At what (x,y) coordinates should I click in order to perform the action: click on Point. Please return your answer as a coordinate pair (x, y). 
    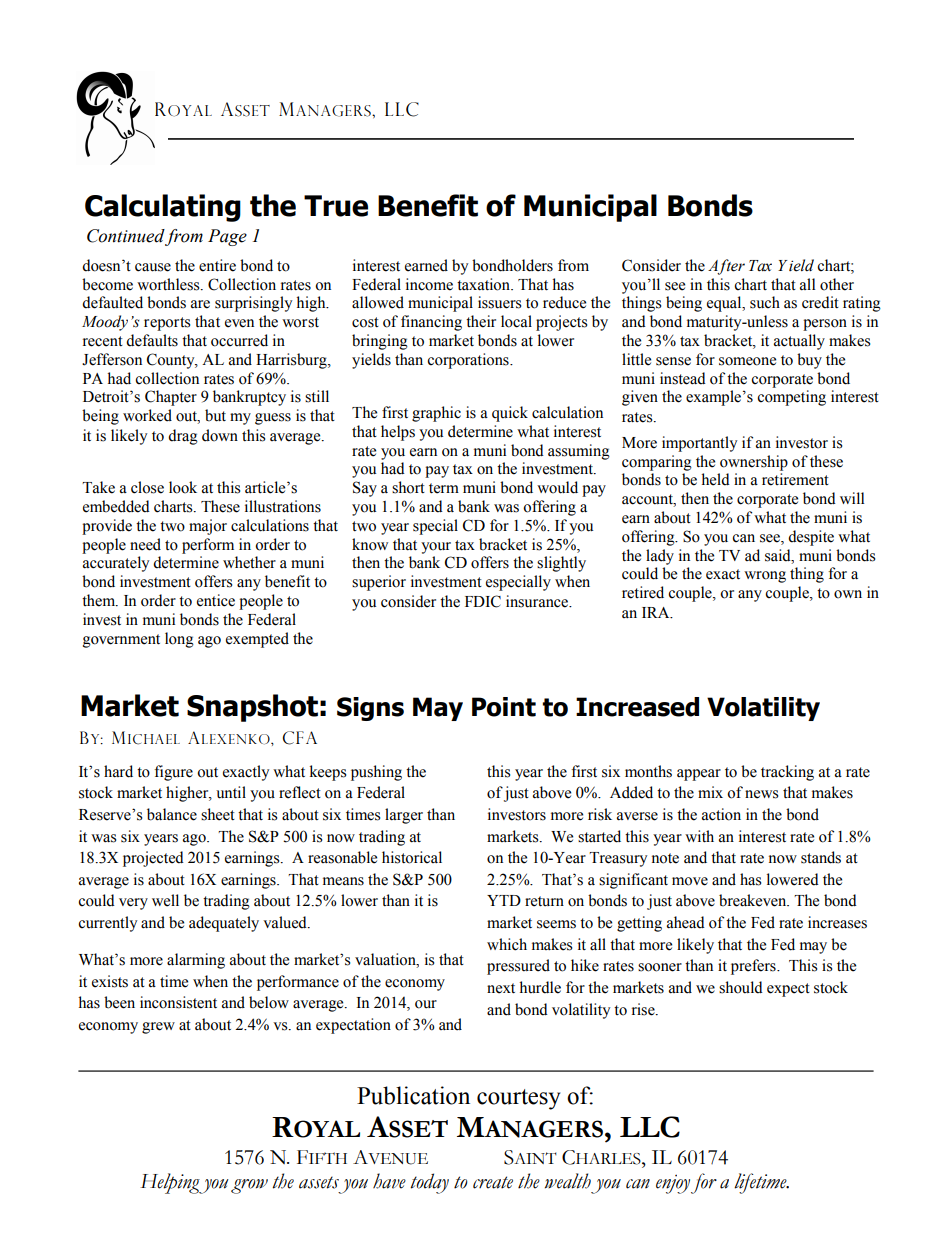
    Looking at the image, I should click on (504, 707).
